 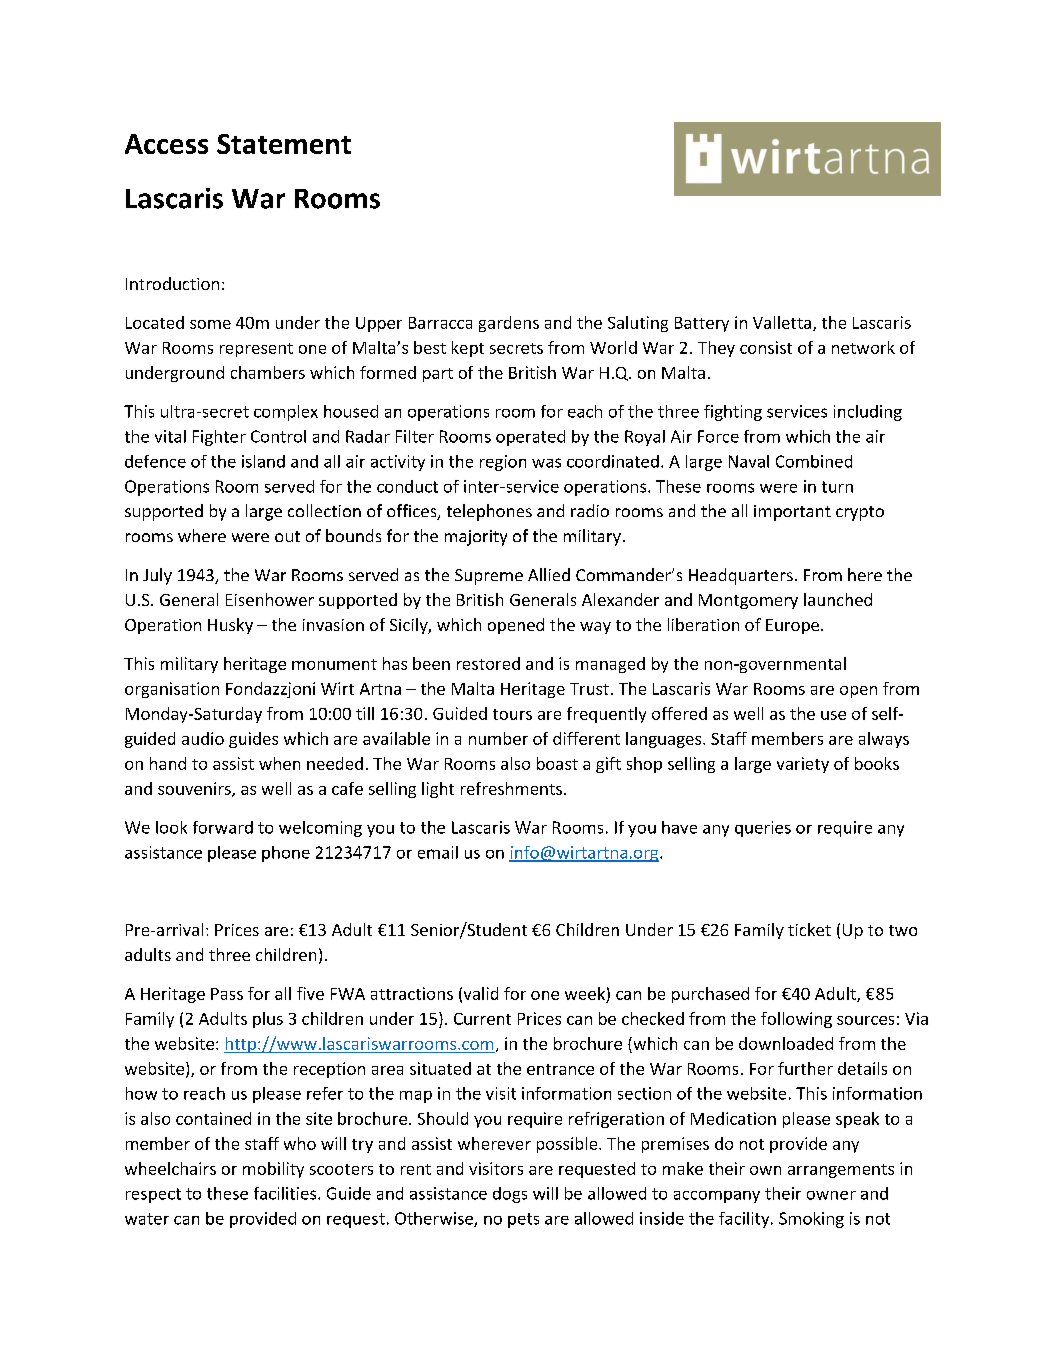 I want to click on organisation, so click(x=172, y=690).
